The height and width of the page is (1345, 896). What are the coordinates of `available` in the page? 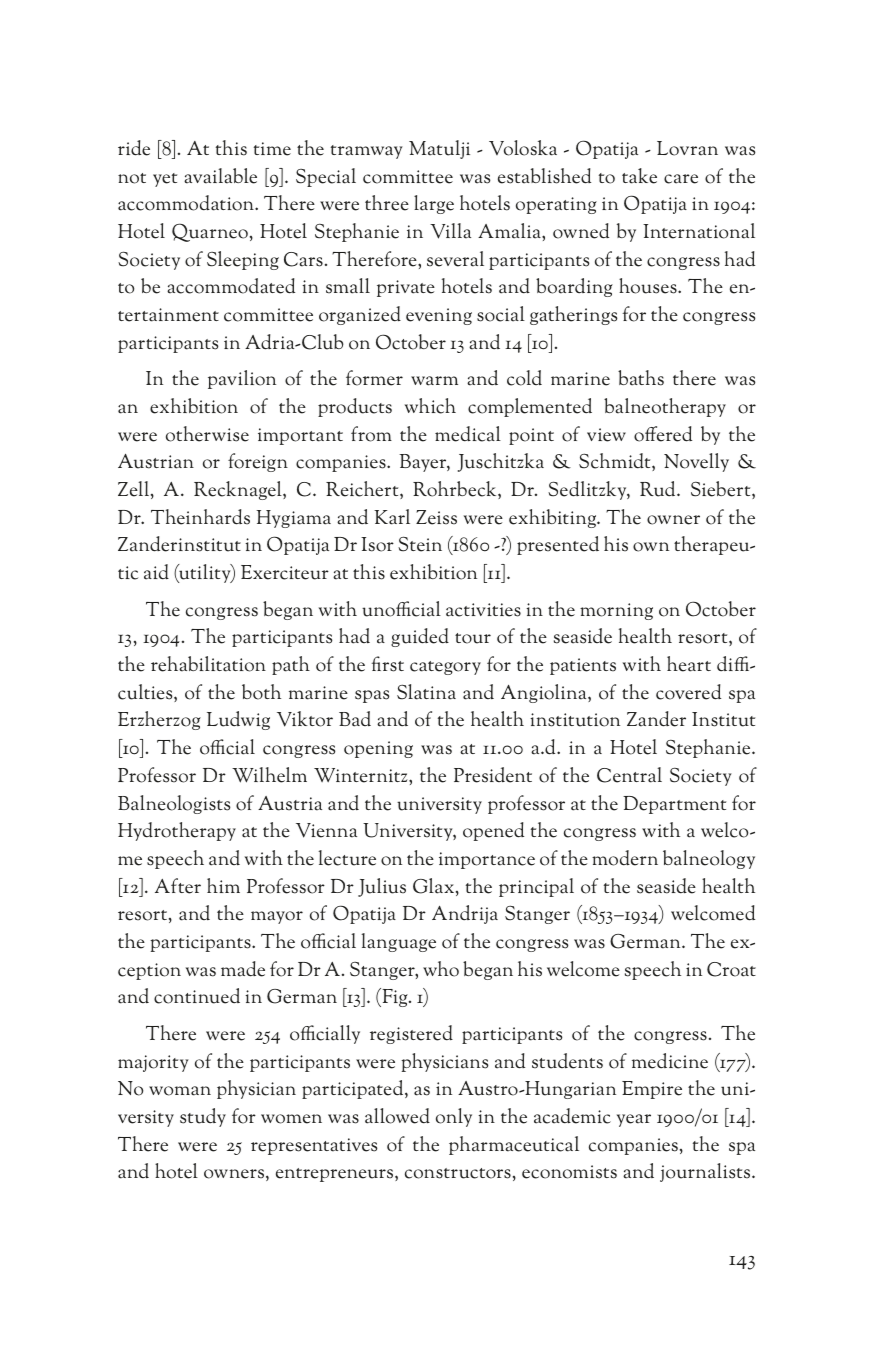 It's located at (220, 176).
